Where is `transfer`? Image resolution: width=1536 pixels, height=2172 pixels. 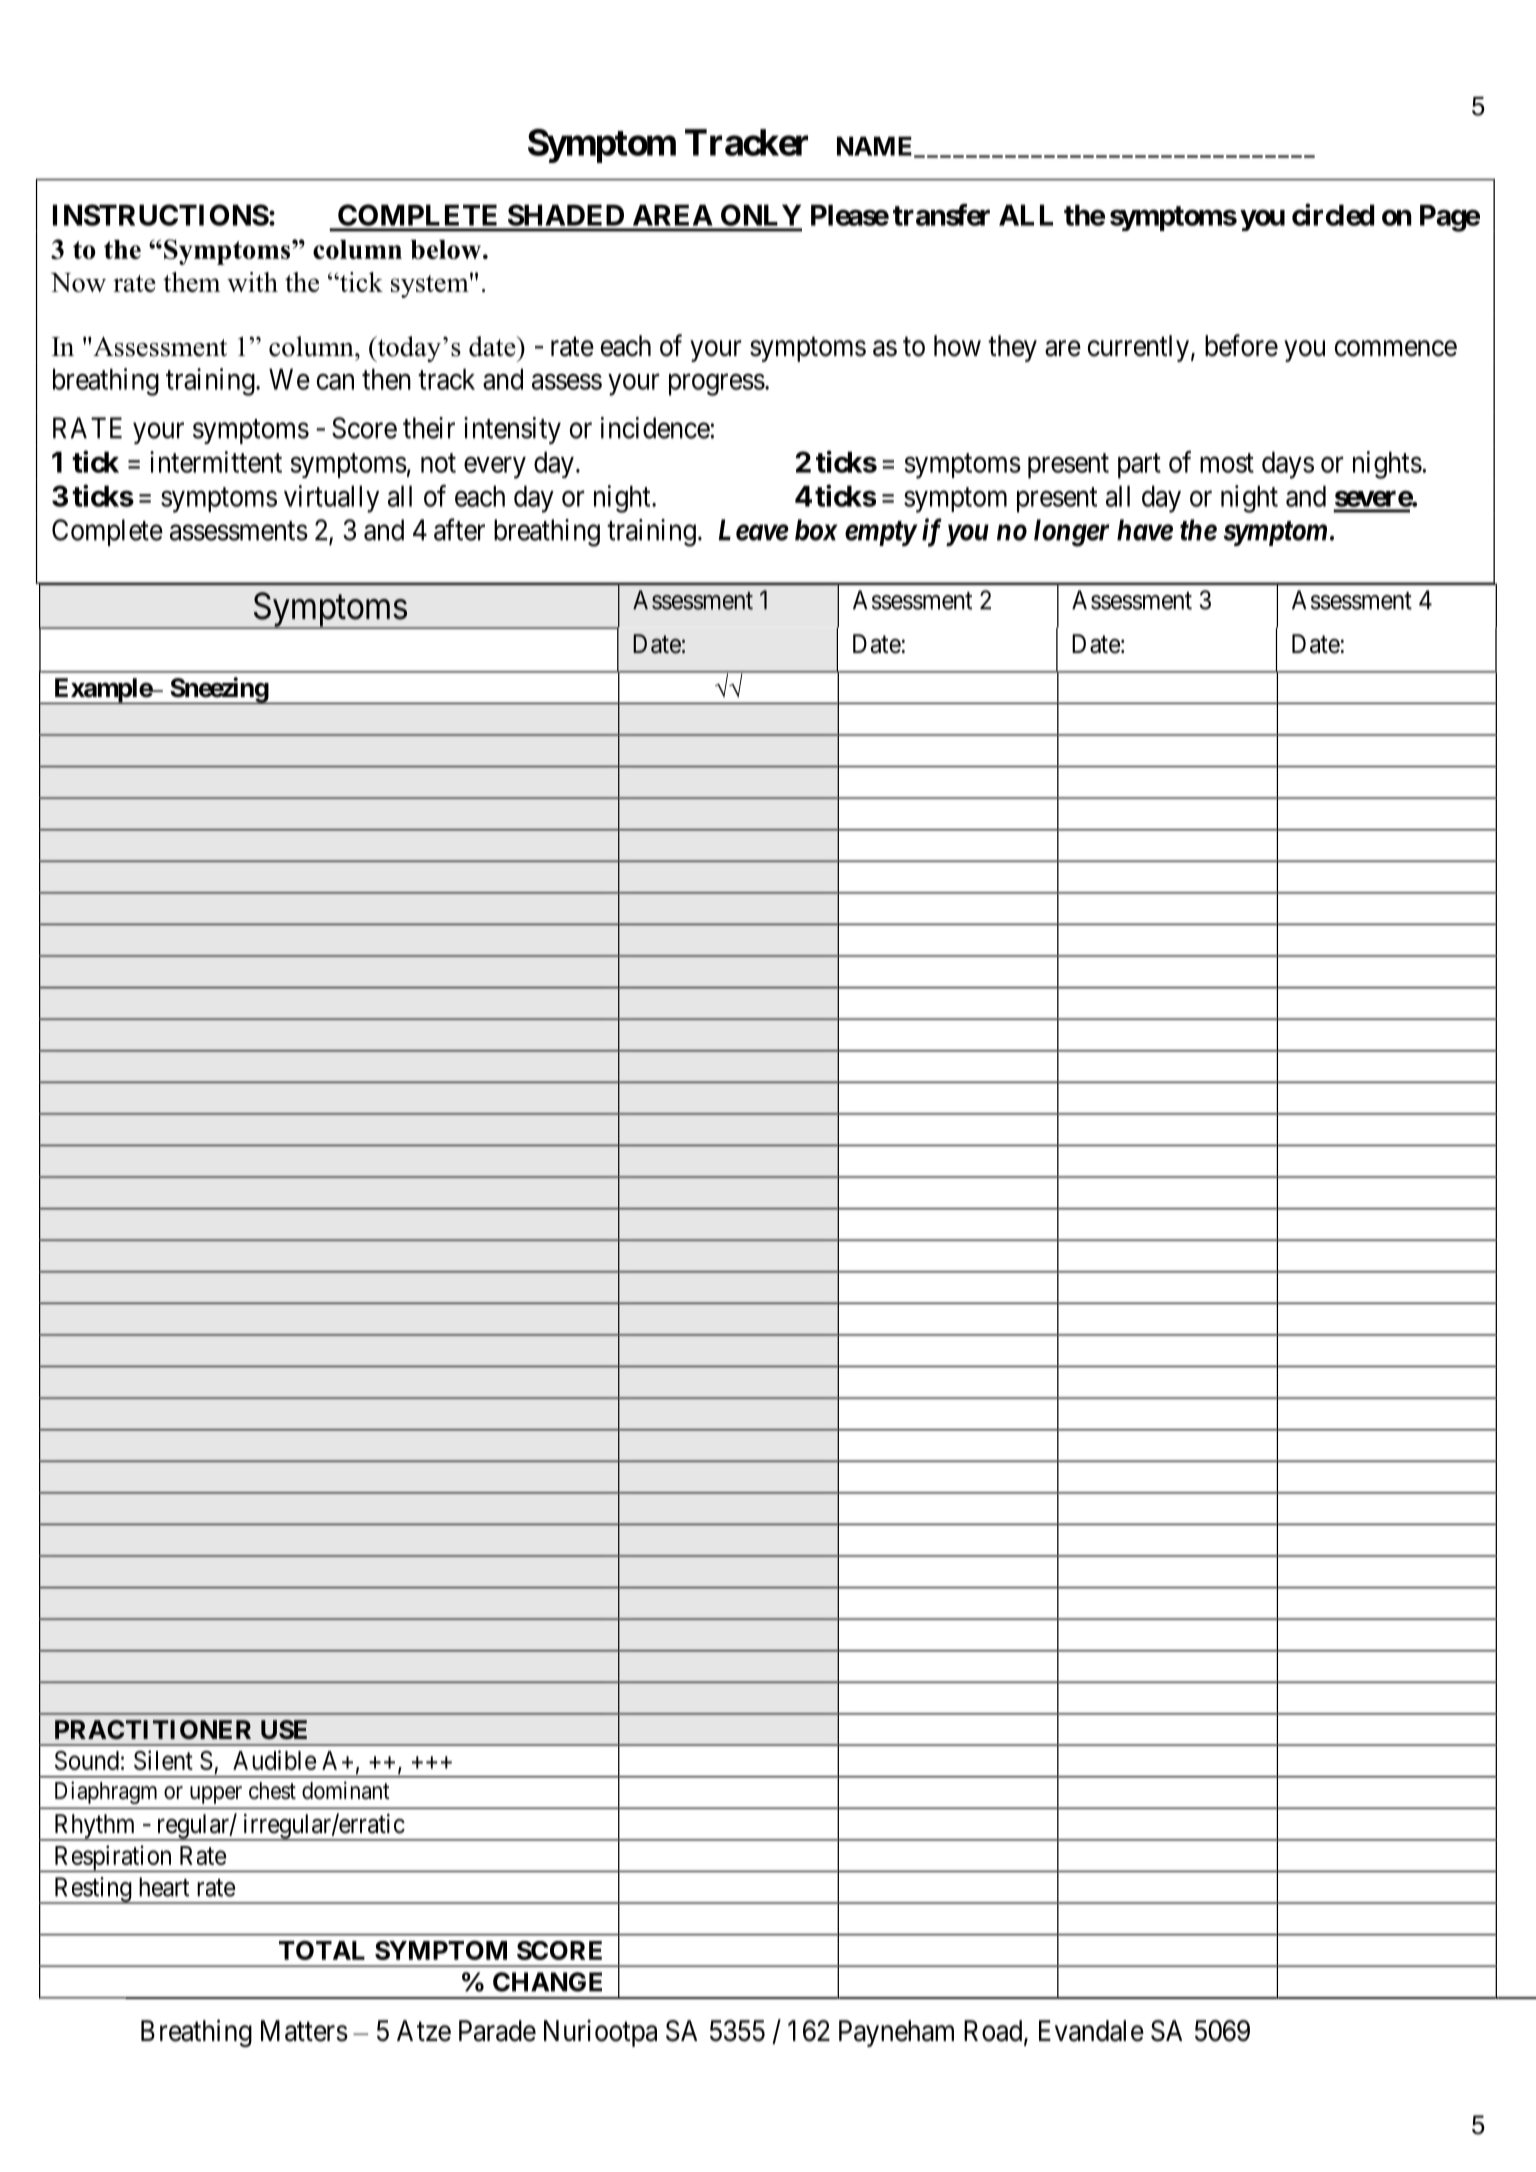 transfer is located at coordinates (941, 215).
